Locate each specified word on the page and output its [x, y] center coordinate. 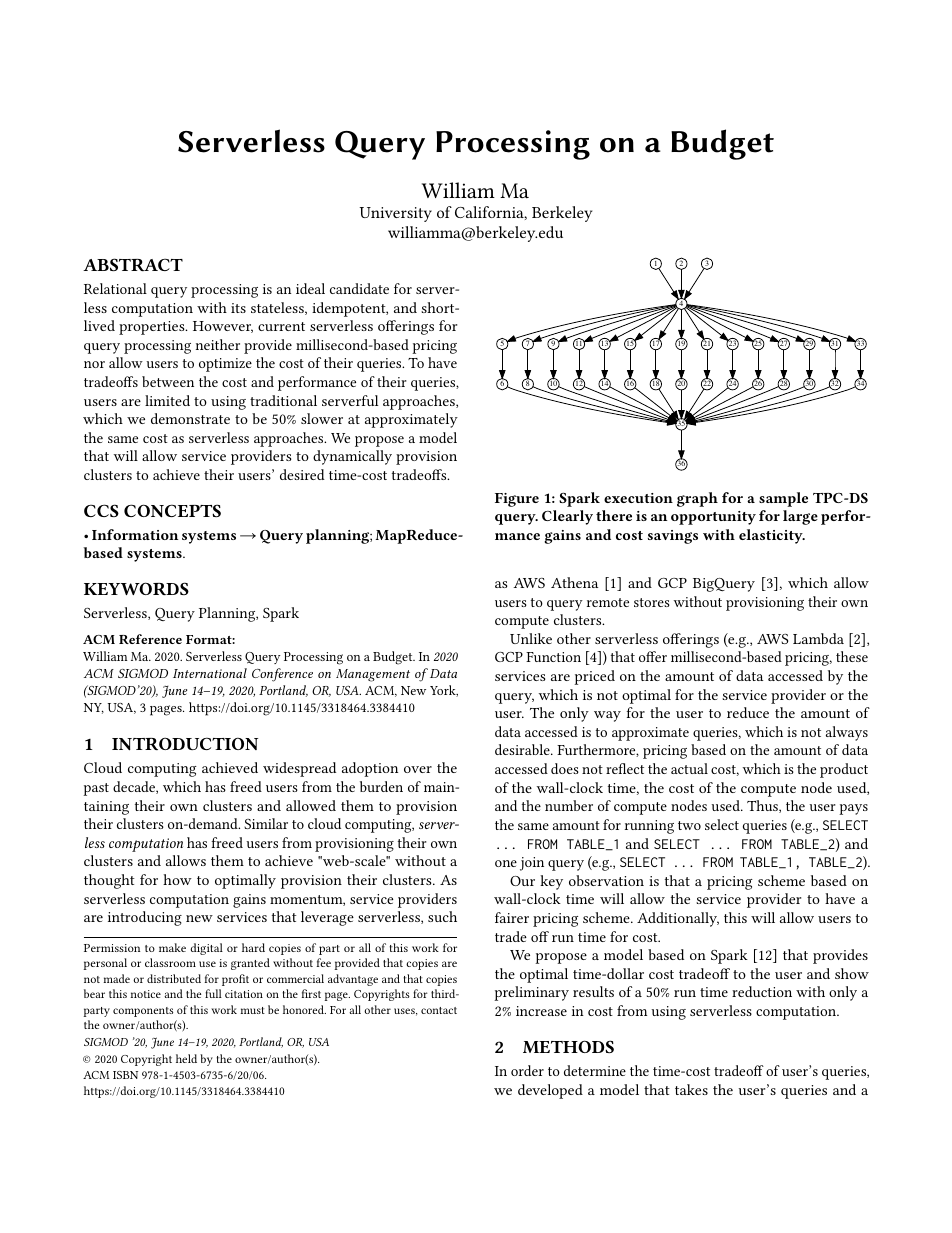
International [210, 673]
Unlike [531, 638]
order [527, 1070]
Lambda [818, 638]
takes [691, 1089]
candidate [359, 288]
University [395, 214]
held [186, 1058]
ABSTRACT [133, 264]
